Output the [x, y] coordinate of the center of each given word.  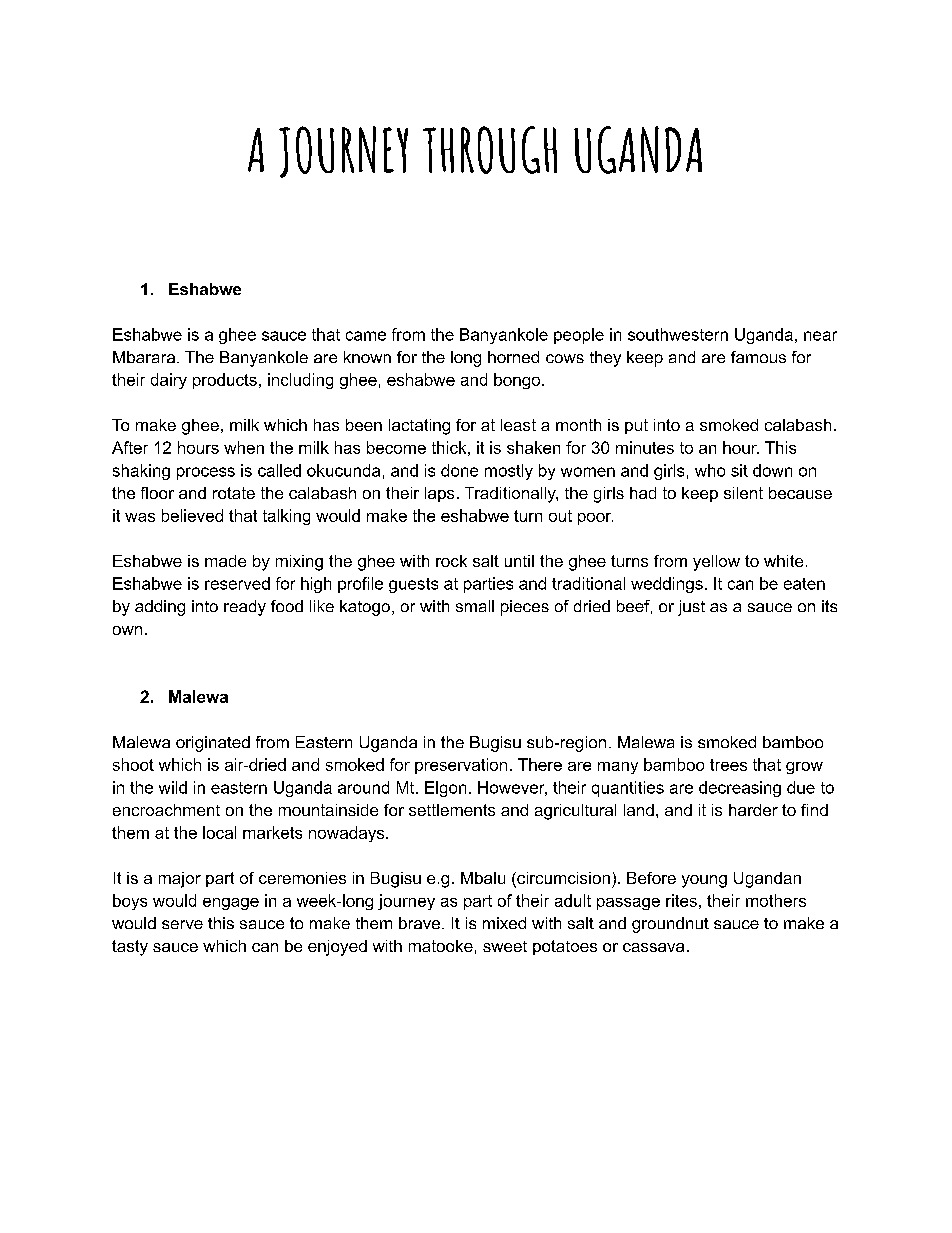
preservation [461, 766]
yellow [716, 563]
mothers [776, 900]
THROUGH [490, 150]
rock [451, 561]
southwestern [678, 334]
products [225, 381]
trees [728, 765]
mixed [504, 923]
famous [758, 357]
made [225, 561]
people [579, 336]
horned [513, 357]
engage [231, 904]
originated [213, 744]
